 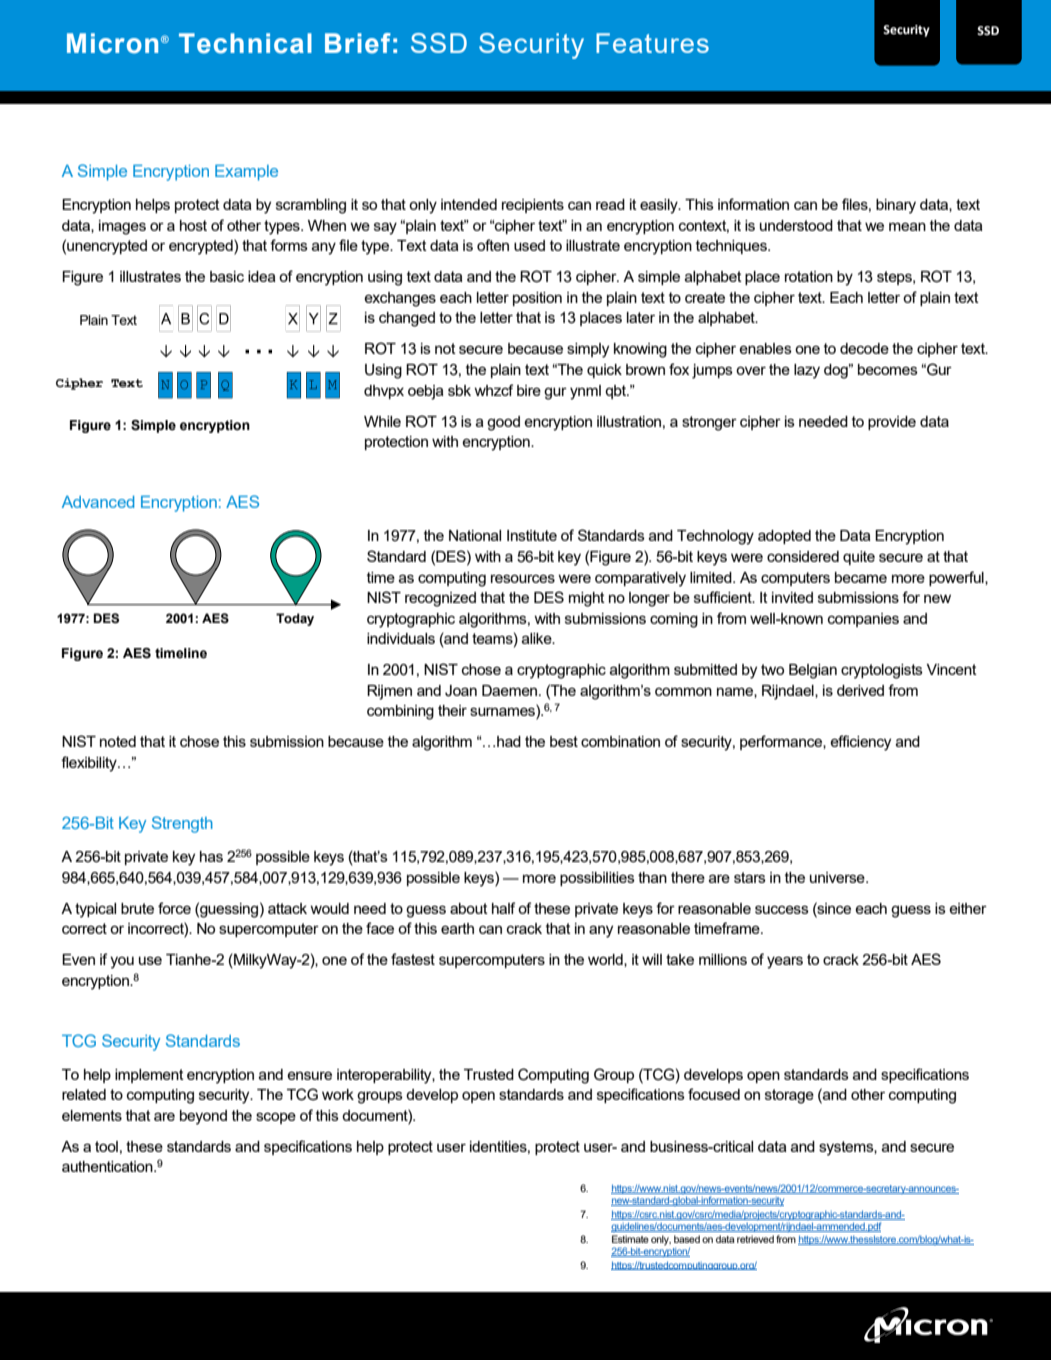 What do you see at coordinates (227, 276) in the screenshot?
I see `basic` at bounding box center [227, 276].
